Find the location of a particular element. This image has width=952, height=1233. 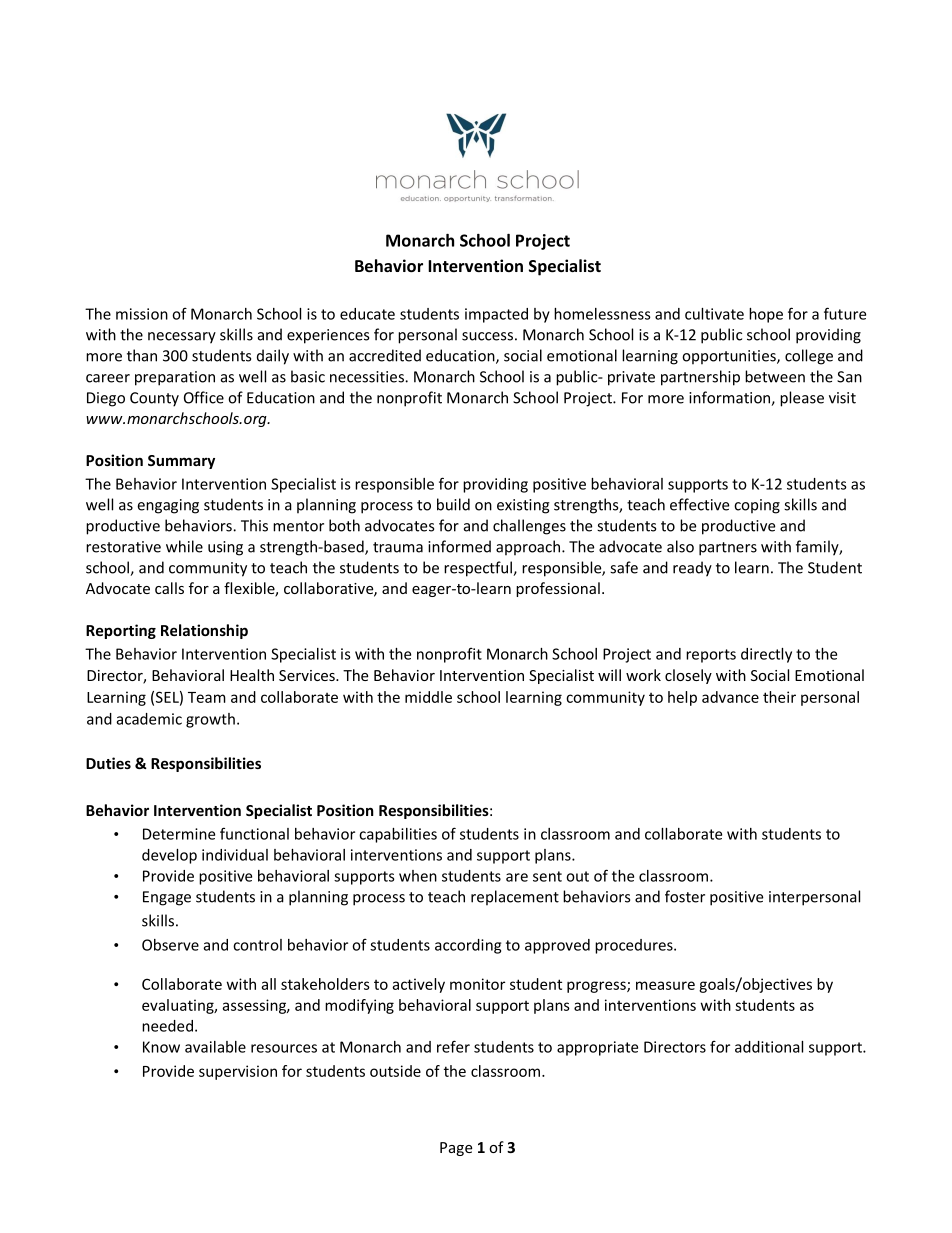

hope is located at coordinates (766, 315).
